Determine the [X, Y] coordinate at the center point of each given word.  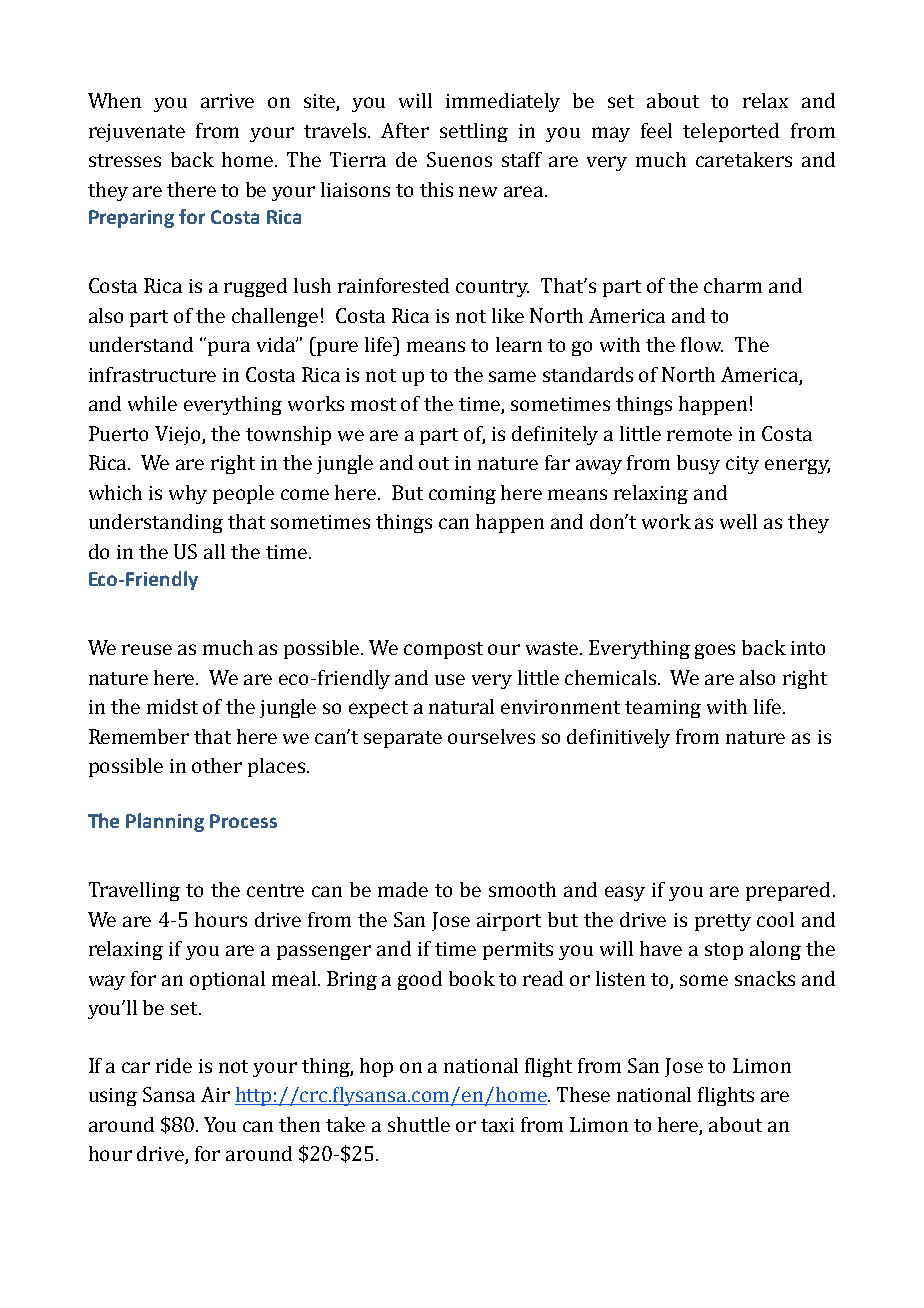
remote [699, 434]
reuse [147, 649]
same [512, 376]
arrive [227, 101]
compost [443, 650]
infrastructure [152, 374]
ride [174, 1065]
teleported [731, 132]
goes [715, 651]
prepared [788, 891]
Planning [165, 822]
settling [474, 132]
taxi [497, 1125]
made [403, 889]
